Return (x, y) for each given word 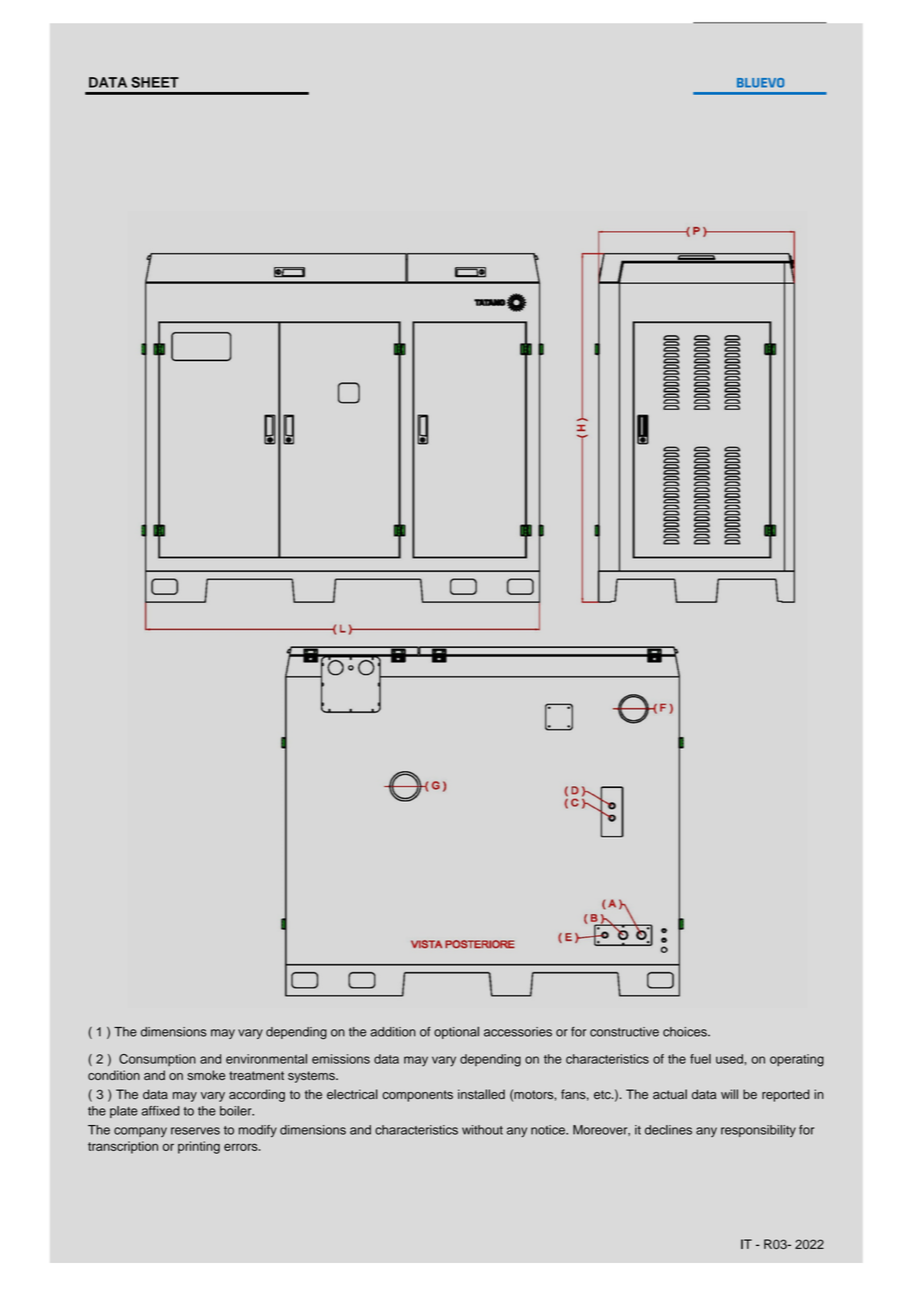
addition (393, 1032)
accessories (518, 1032)
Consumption (157, 1060)
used (729, 1059)
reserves (195, 1131)
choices (686, 1032)
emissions (341, 1059)
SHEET (155, 82)
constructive (624, 1032)
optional (456, 1032)
